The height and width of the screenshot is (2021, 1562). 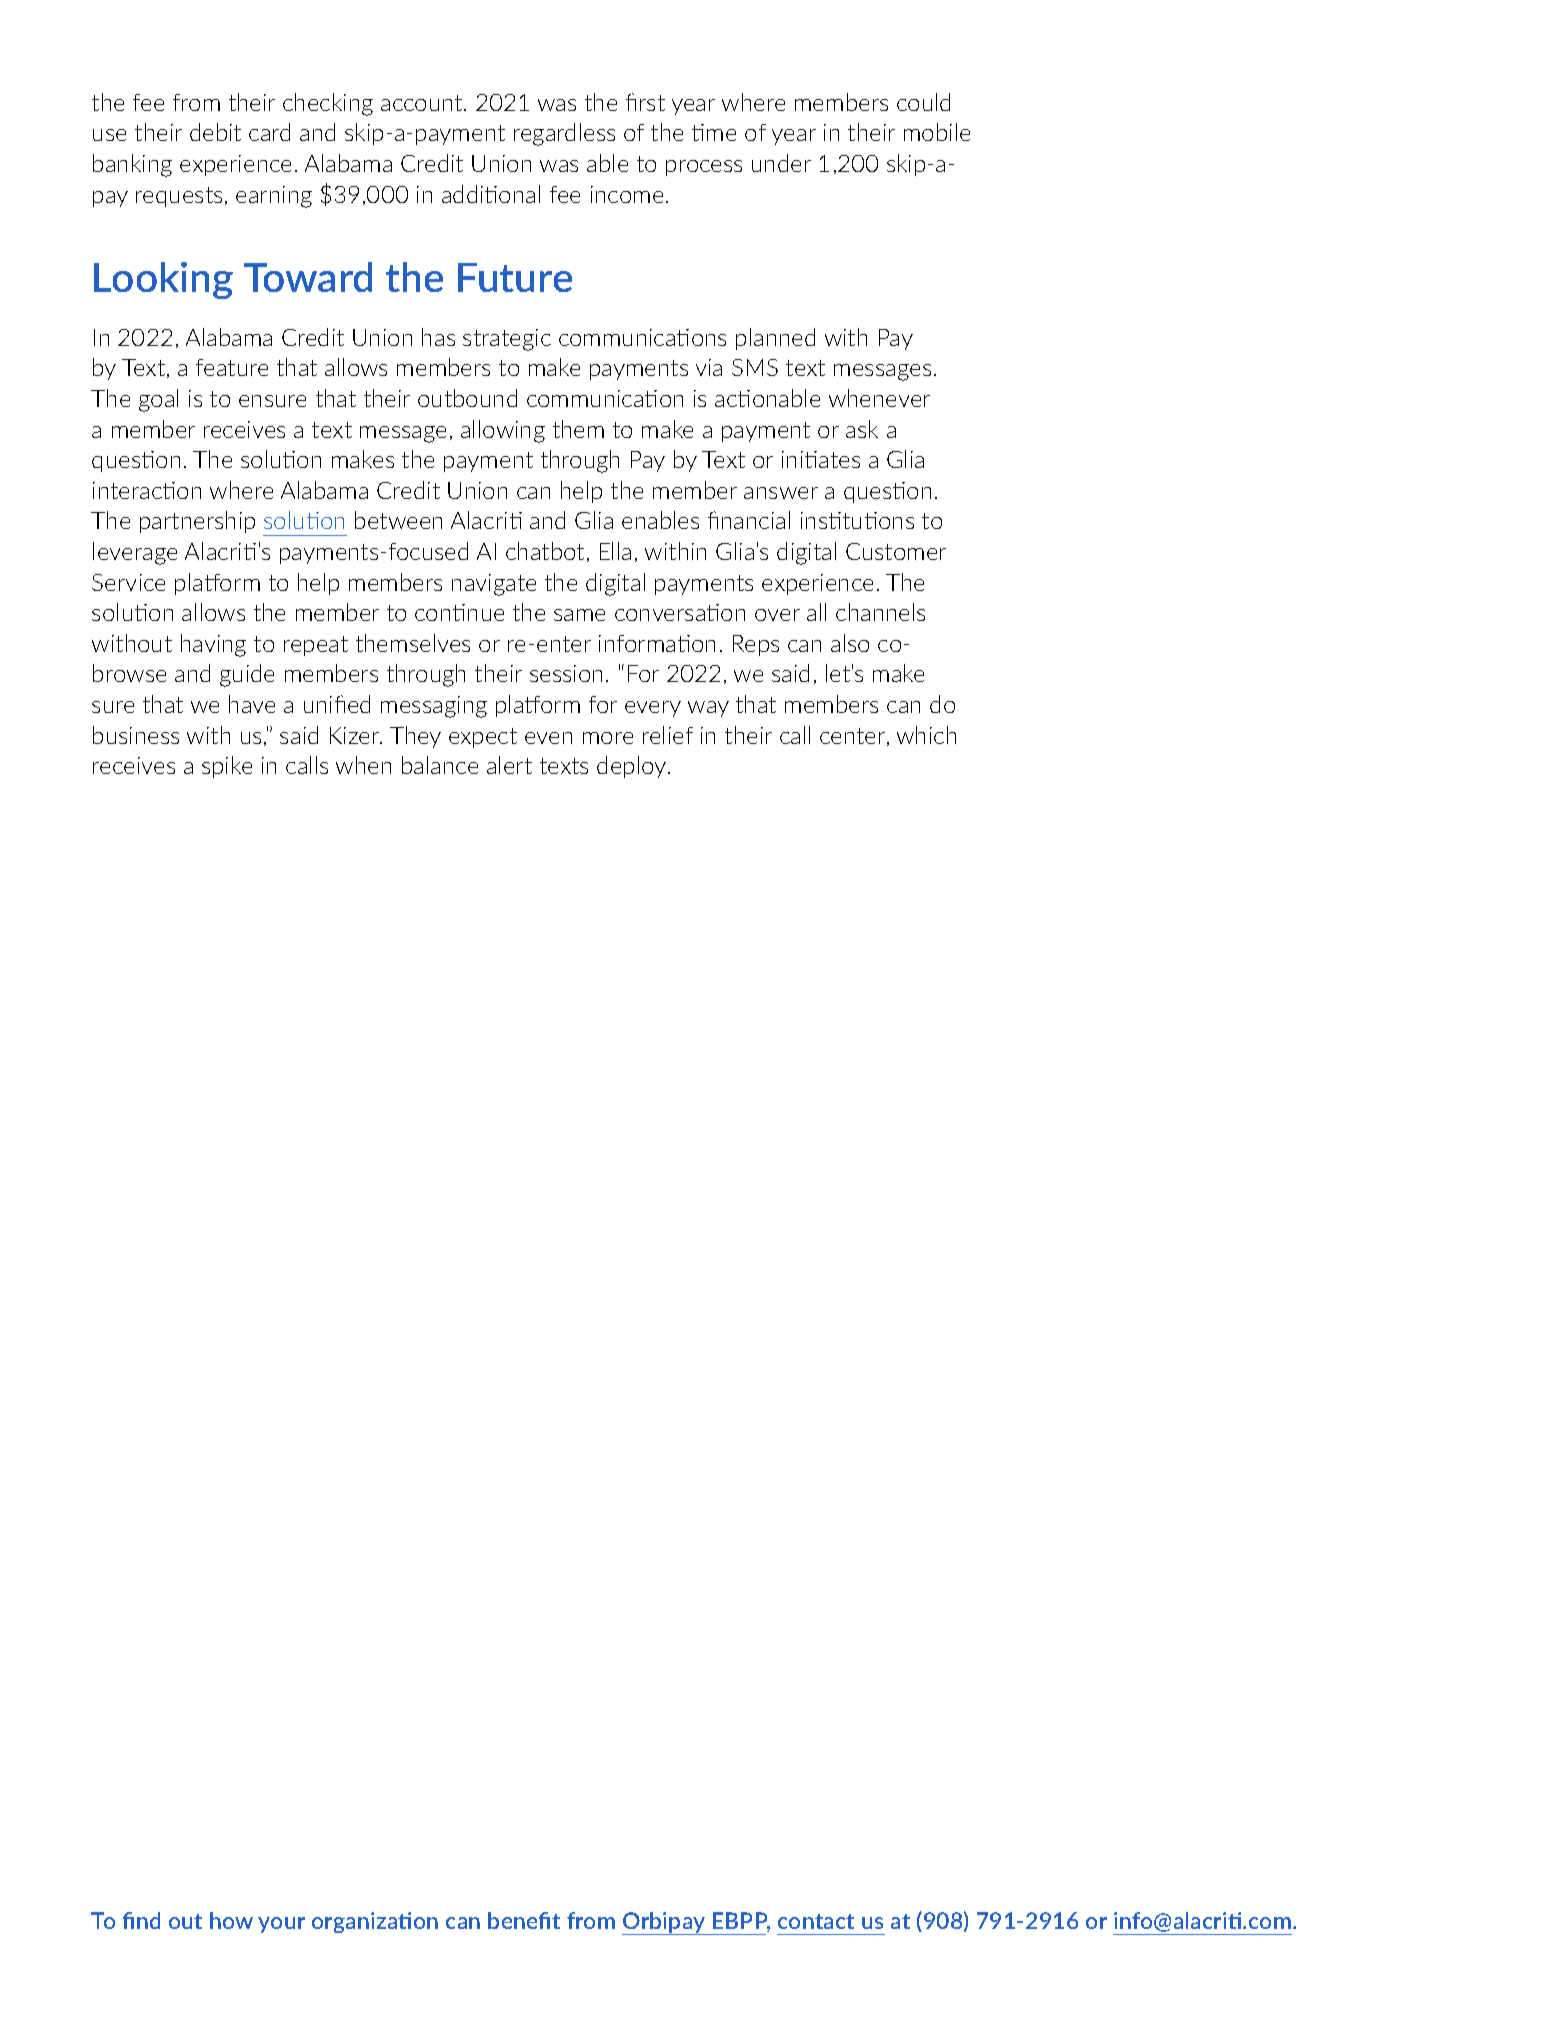 I want to click on alert, so click(x=509, y=765).
